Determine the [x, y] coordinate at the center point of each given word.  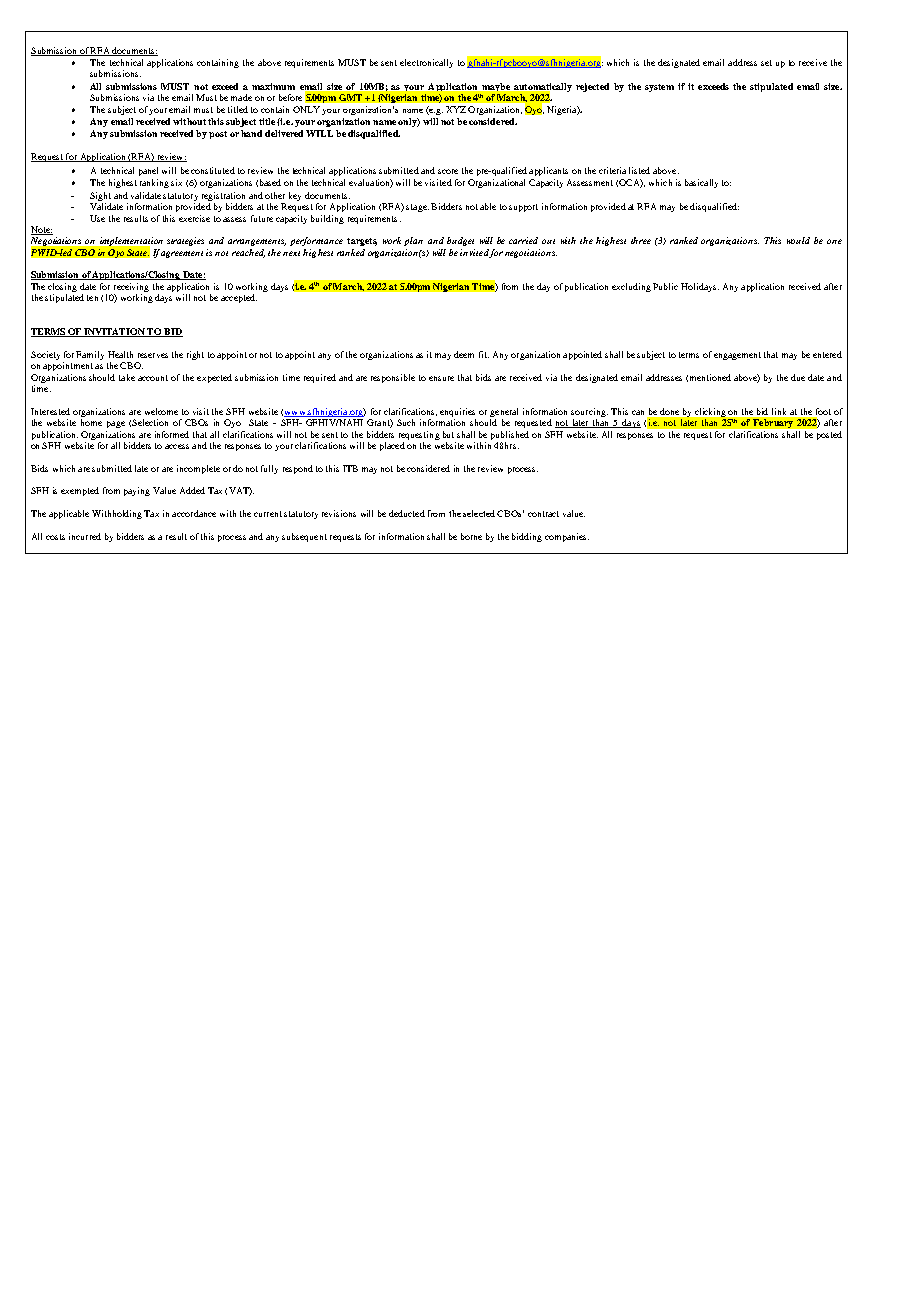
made [241, 97]
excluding [631, 287]
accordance [194, 513]
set [766, 63]
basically [701, 183]
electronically [426, 63]
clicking [710, 412]
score [448, 171]
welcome [161, 411]
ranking [154, 183]
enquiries [457, 412]
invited [475, 253]
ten [92, 298]
